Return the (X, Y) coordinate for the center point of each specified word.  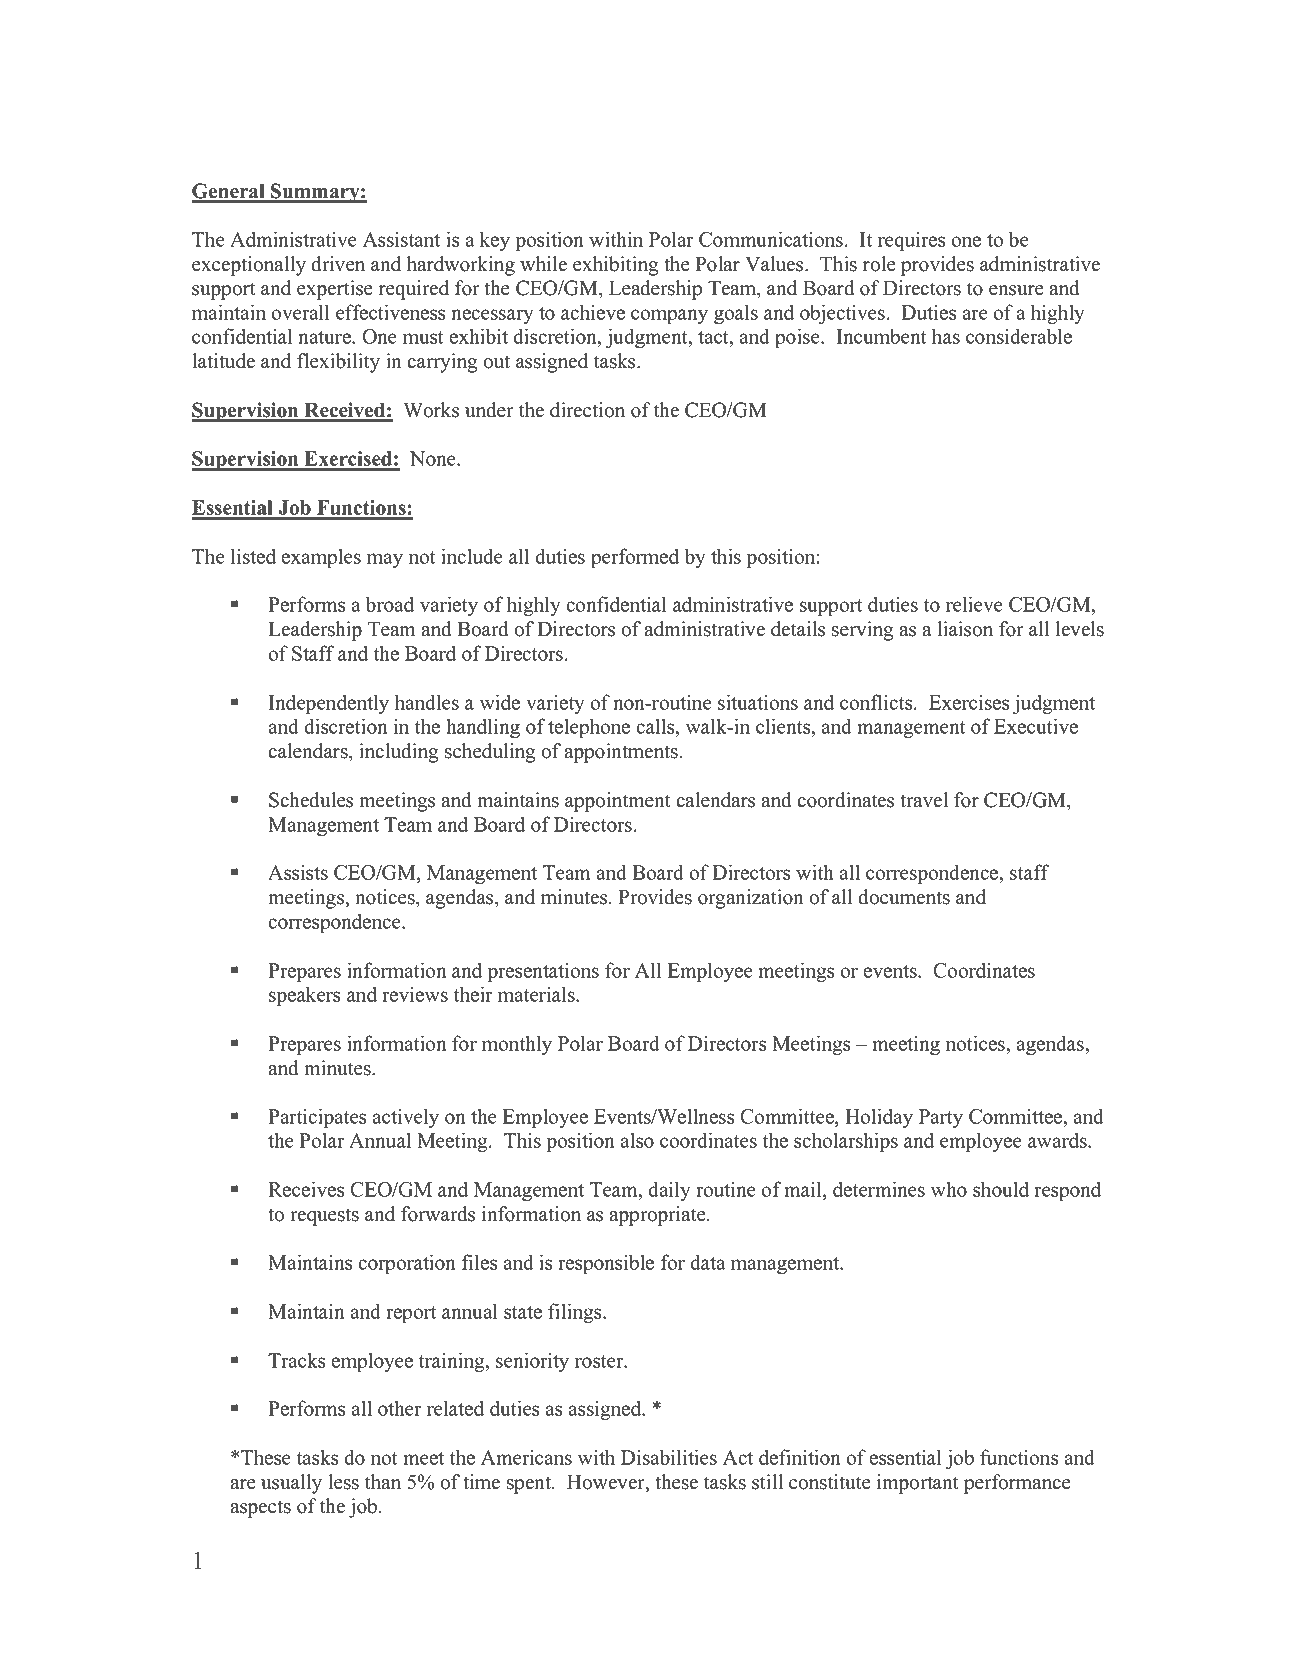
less (343, 1482)
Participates (317, 1118)
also (637, 1140)
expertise (335, 290)
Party (941, 1118)
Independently (329, 704)
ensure (1016, 290)
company (669, 316)
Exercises (969, 702)
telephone (589, 728)
